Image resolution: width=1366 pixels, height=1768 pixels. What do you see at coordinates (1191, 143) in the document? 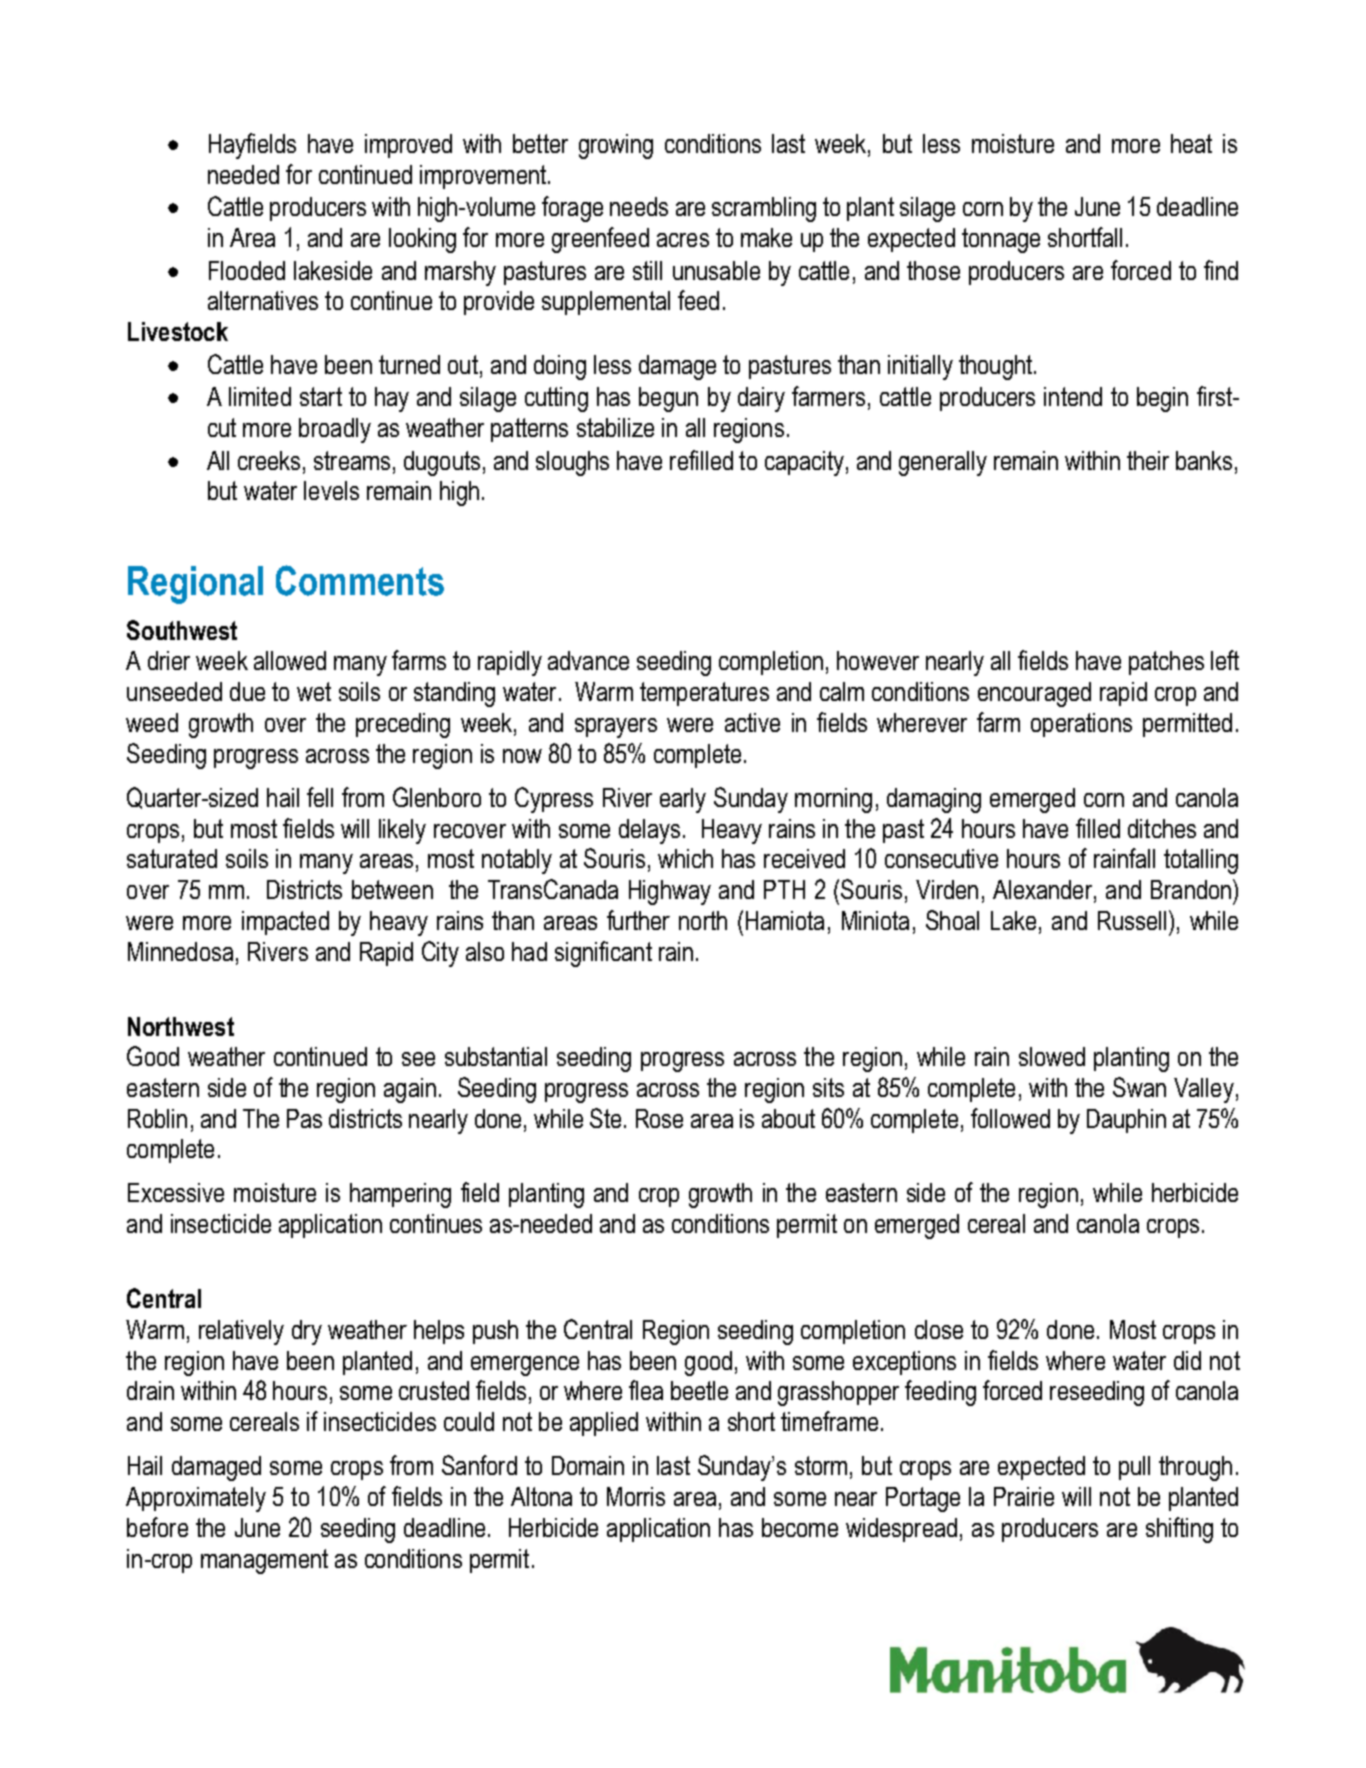
I see `heat` at bounding box center [1191, 143].
